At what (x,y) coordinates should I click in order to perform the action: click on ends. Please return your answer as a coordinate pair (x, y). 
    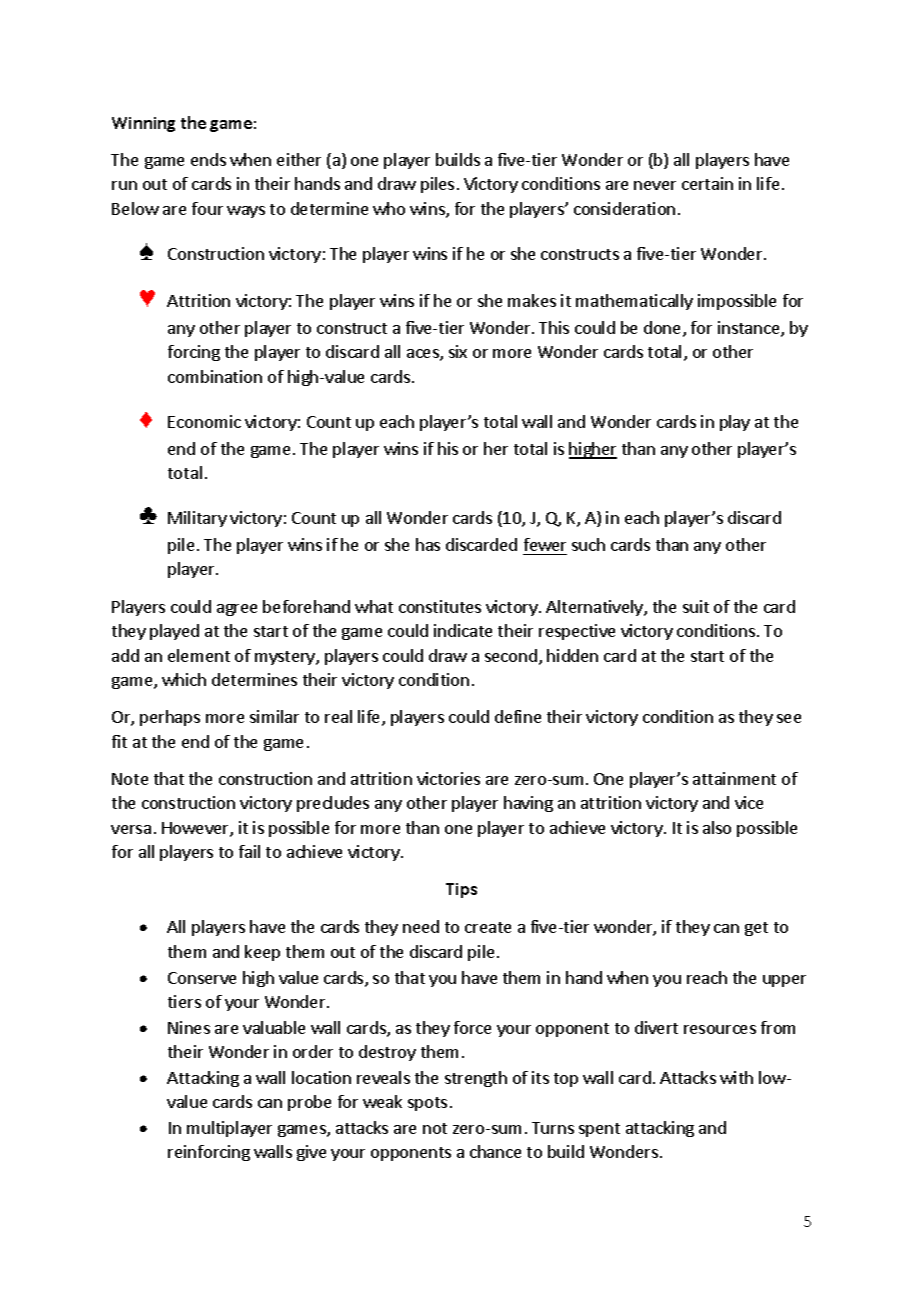
    Looking at the image, I should click on (208, 159).
